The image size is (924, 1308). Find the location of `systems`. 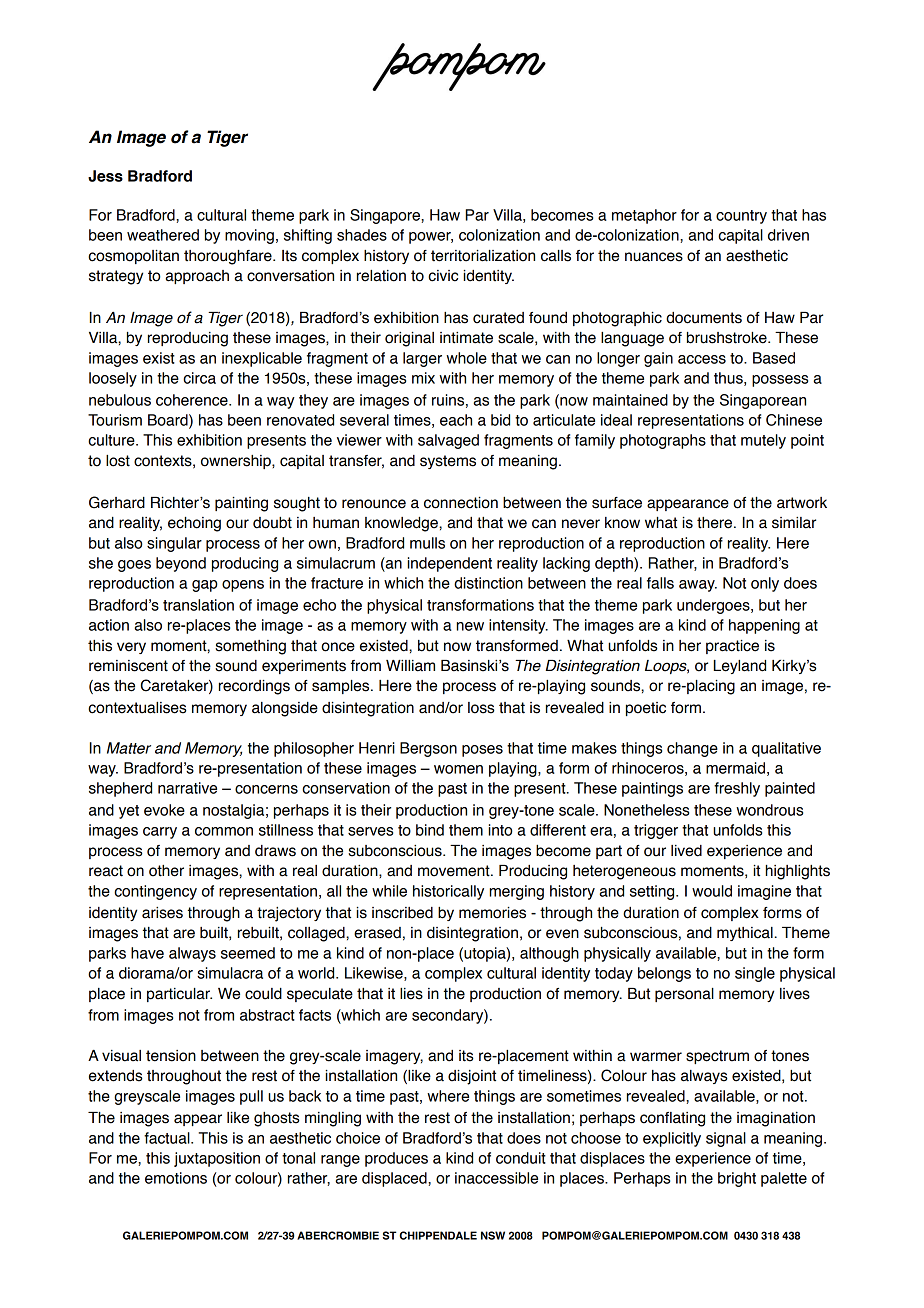

systems is located at coordinates (448, 462).
